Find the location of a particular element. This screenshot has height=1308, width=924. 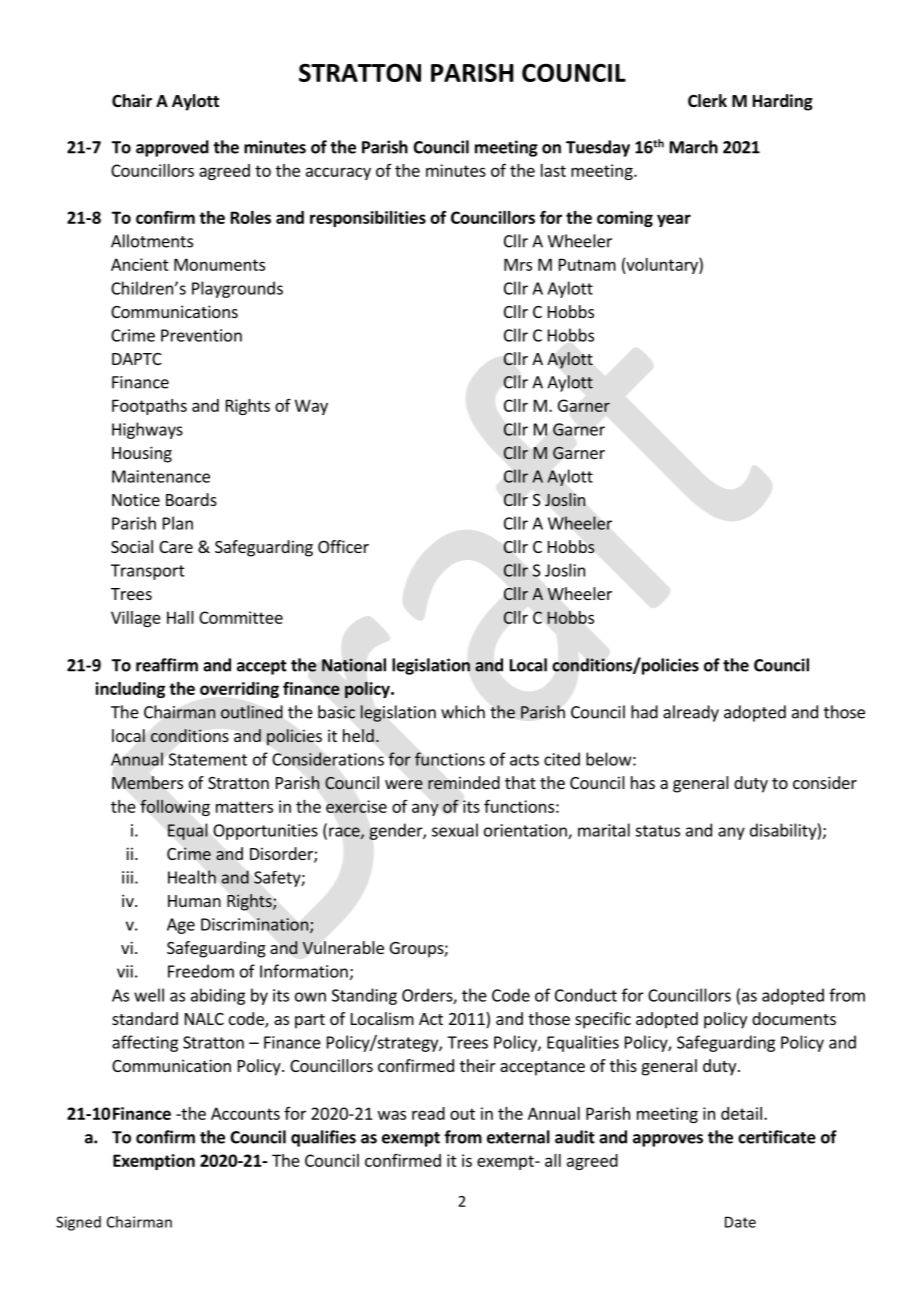

had is located at coordinates (644, 712).
